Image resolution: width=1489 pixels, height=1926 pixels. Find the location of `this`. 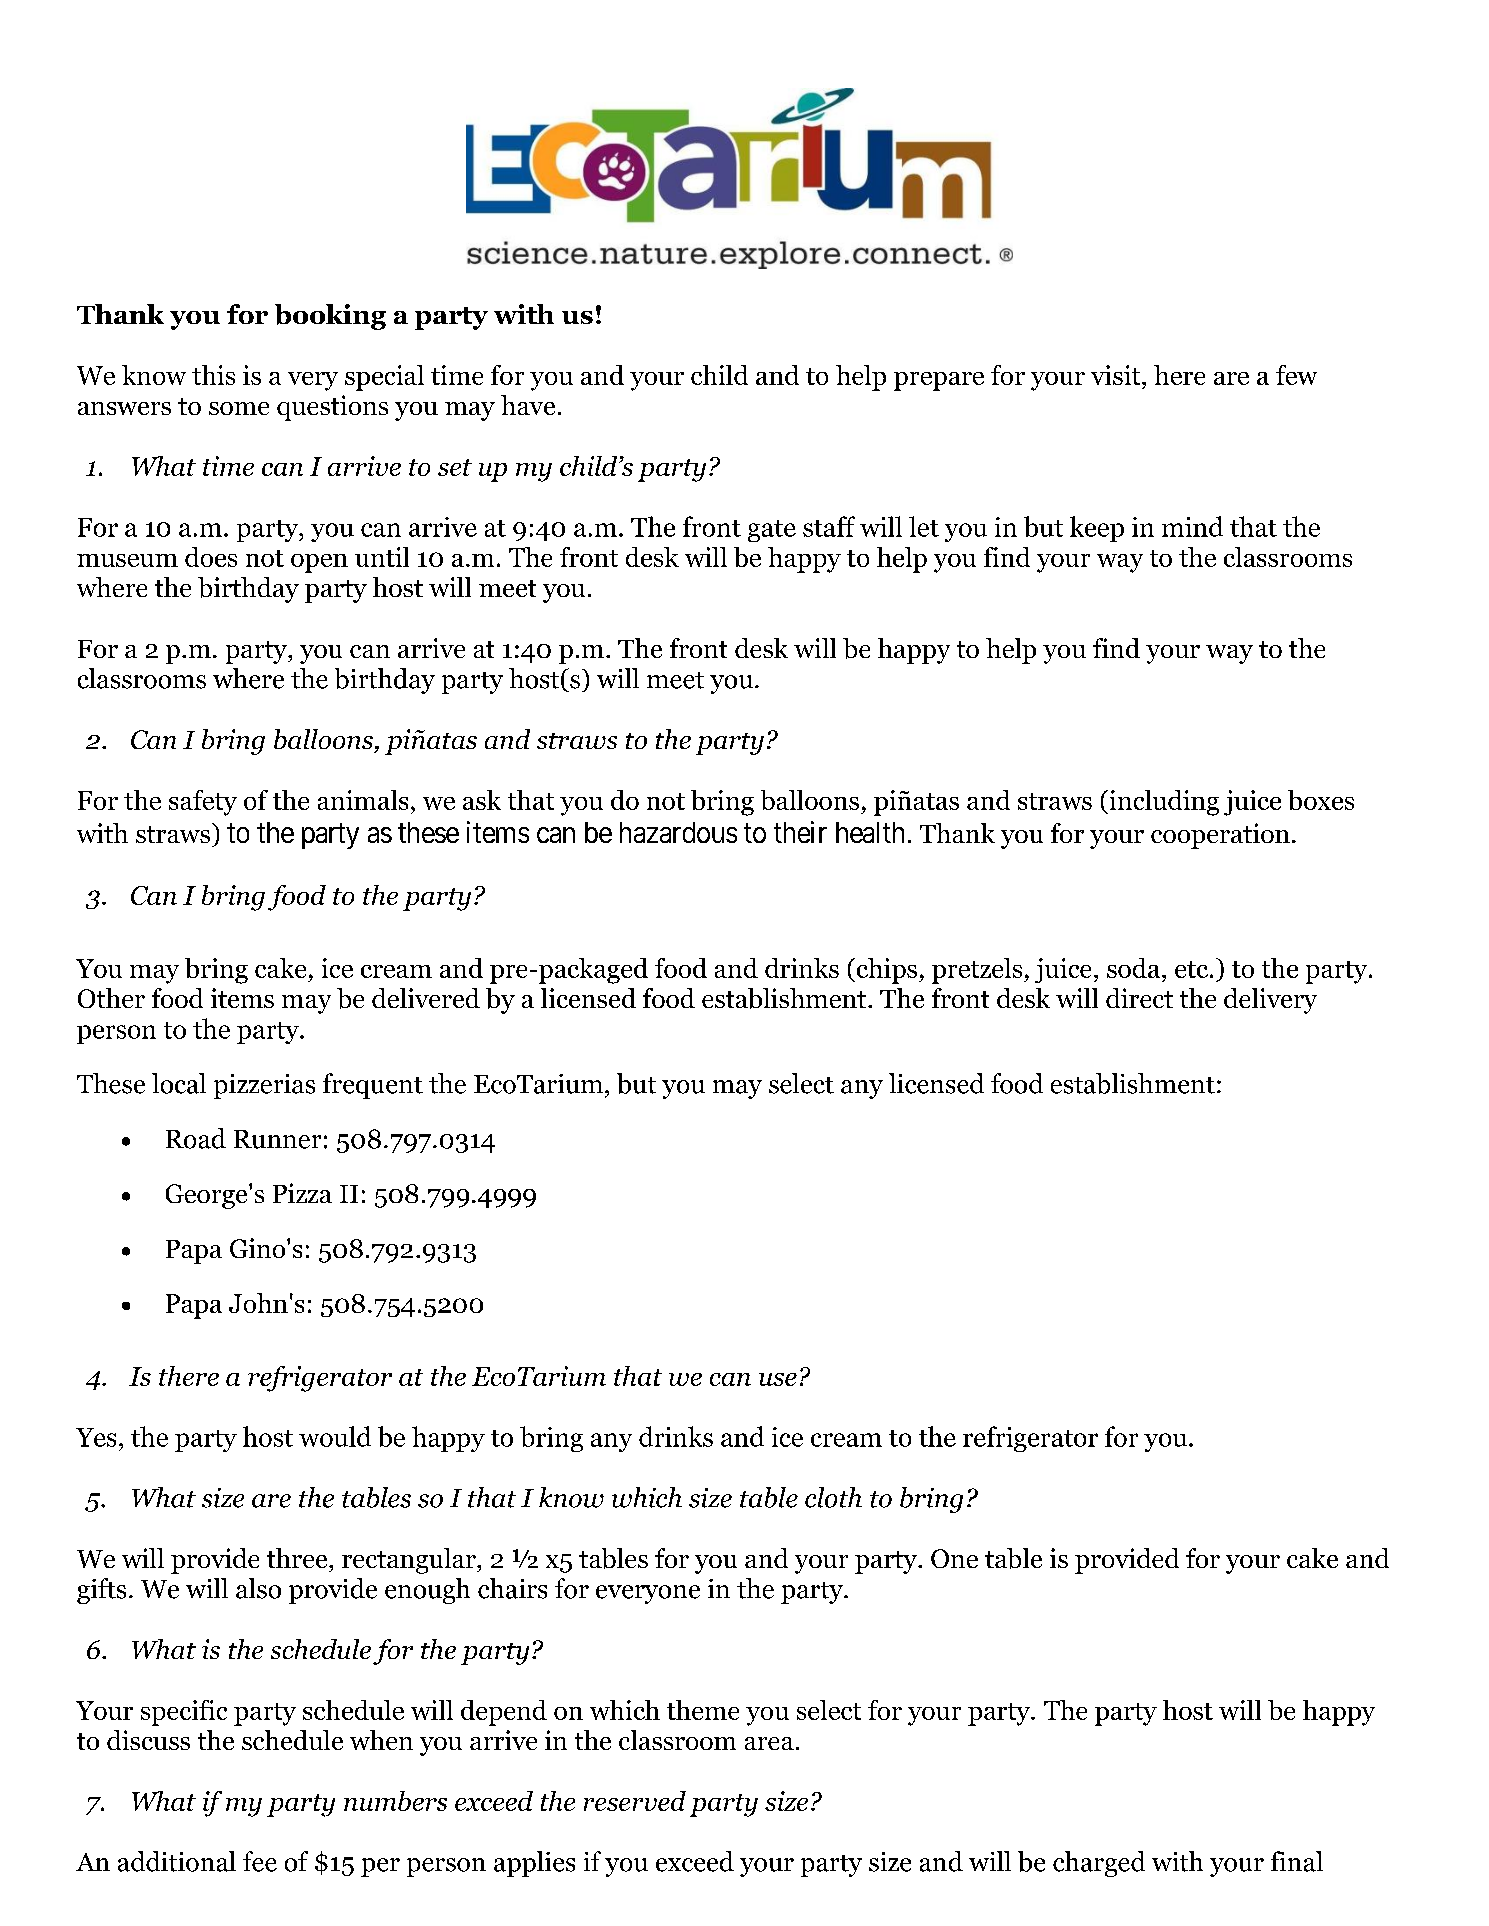

this is located at coordinates (213, 375).
